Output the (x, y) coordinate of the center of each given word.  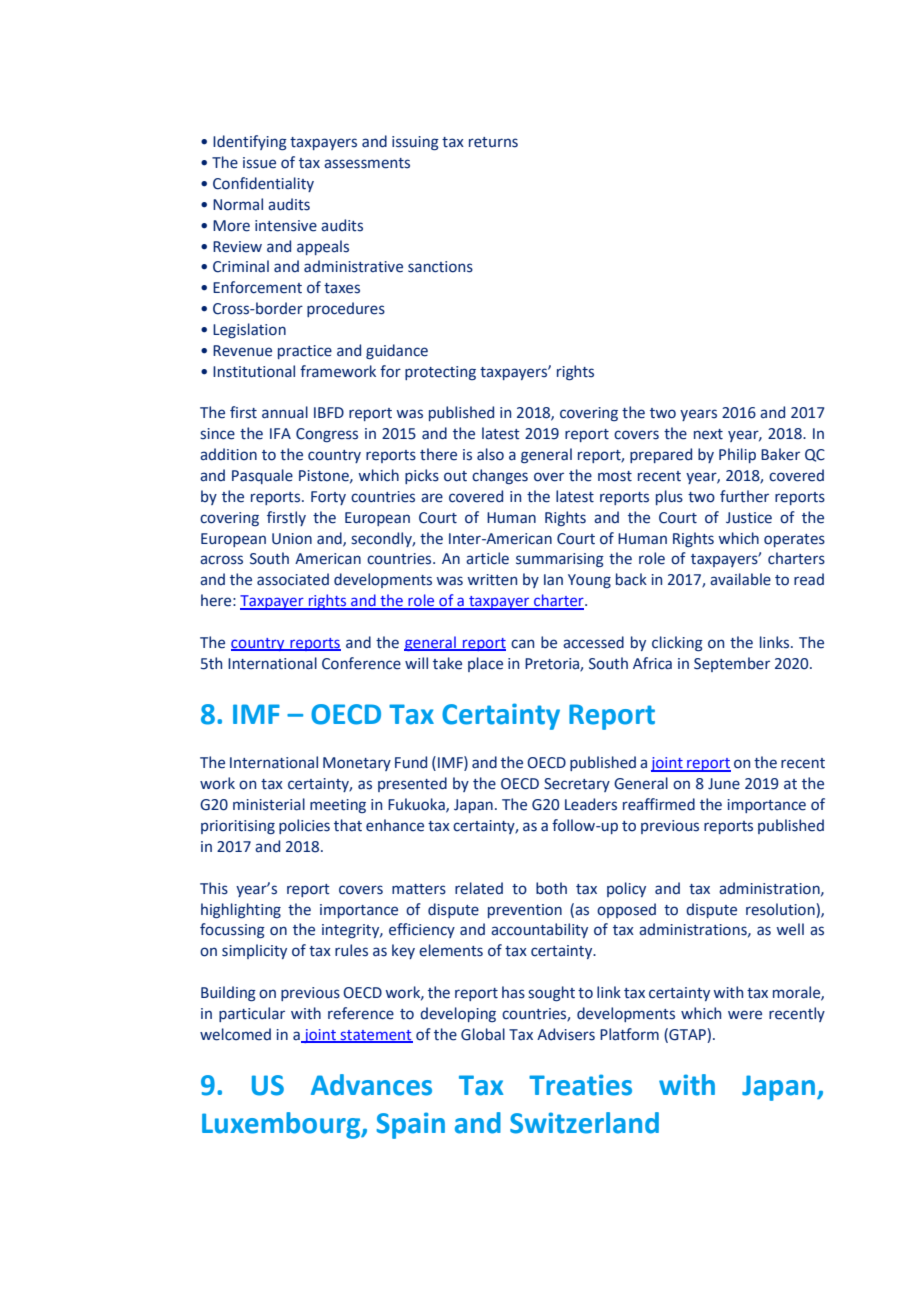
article (487, 558)
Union (292, 539)
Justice (749, 518)
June (724, 784)
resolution (780, 909)
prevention (525, 911)
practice (305, 352)
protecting (440, 373)
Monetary (357, 764)
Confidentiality (263, 184)
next (708, 434)
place (485, 664)
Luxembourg (282, 1125)
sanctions (440, 267)
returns (493, 142)
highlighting (241, 910)
